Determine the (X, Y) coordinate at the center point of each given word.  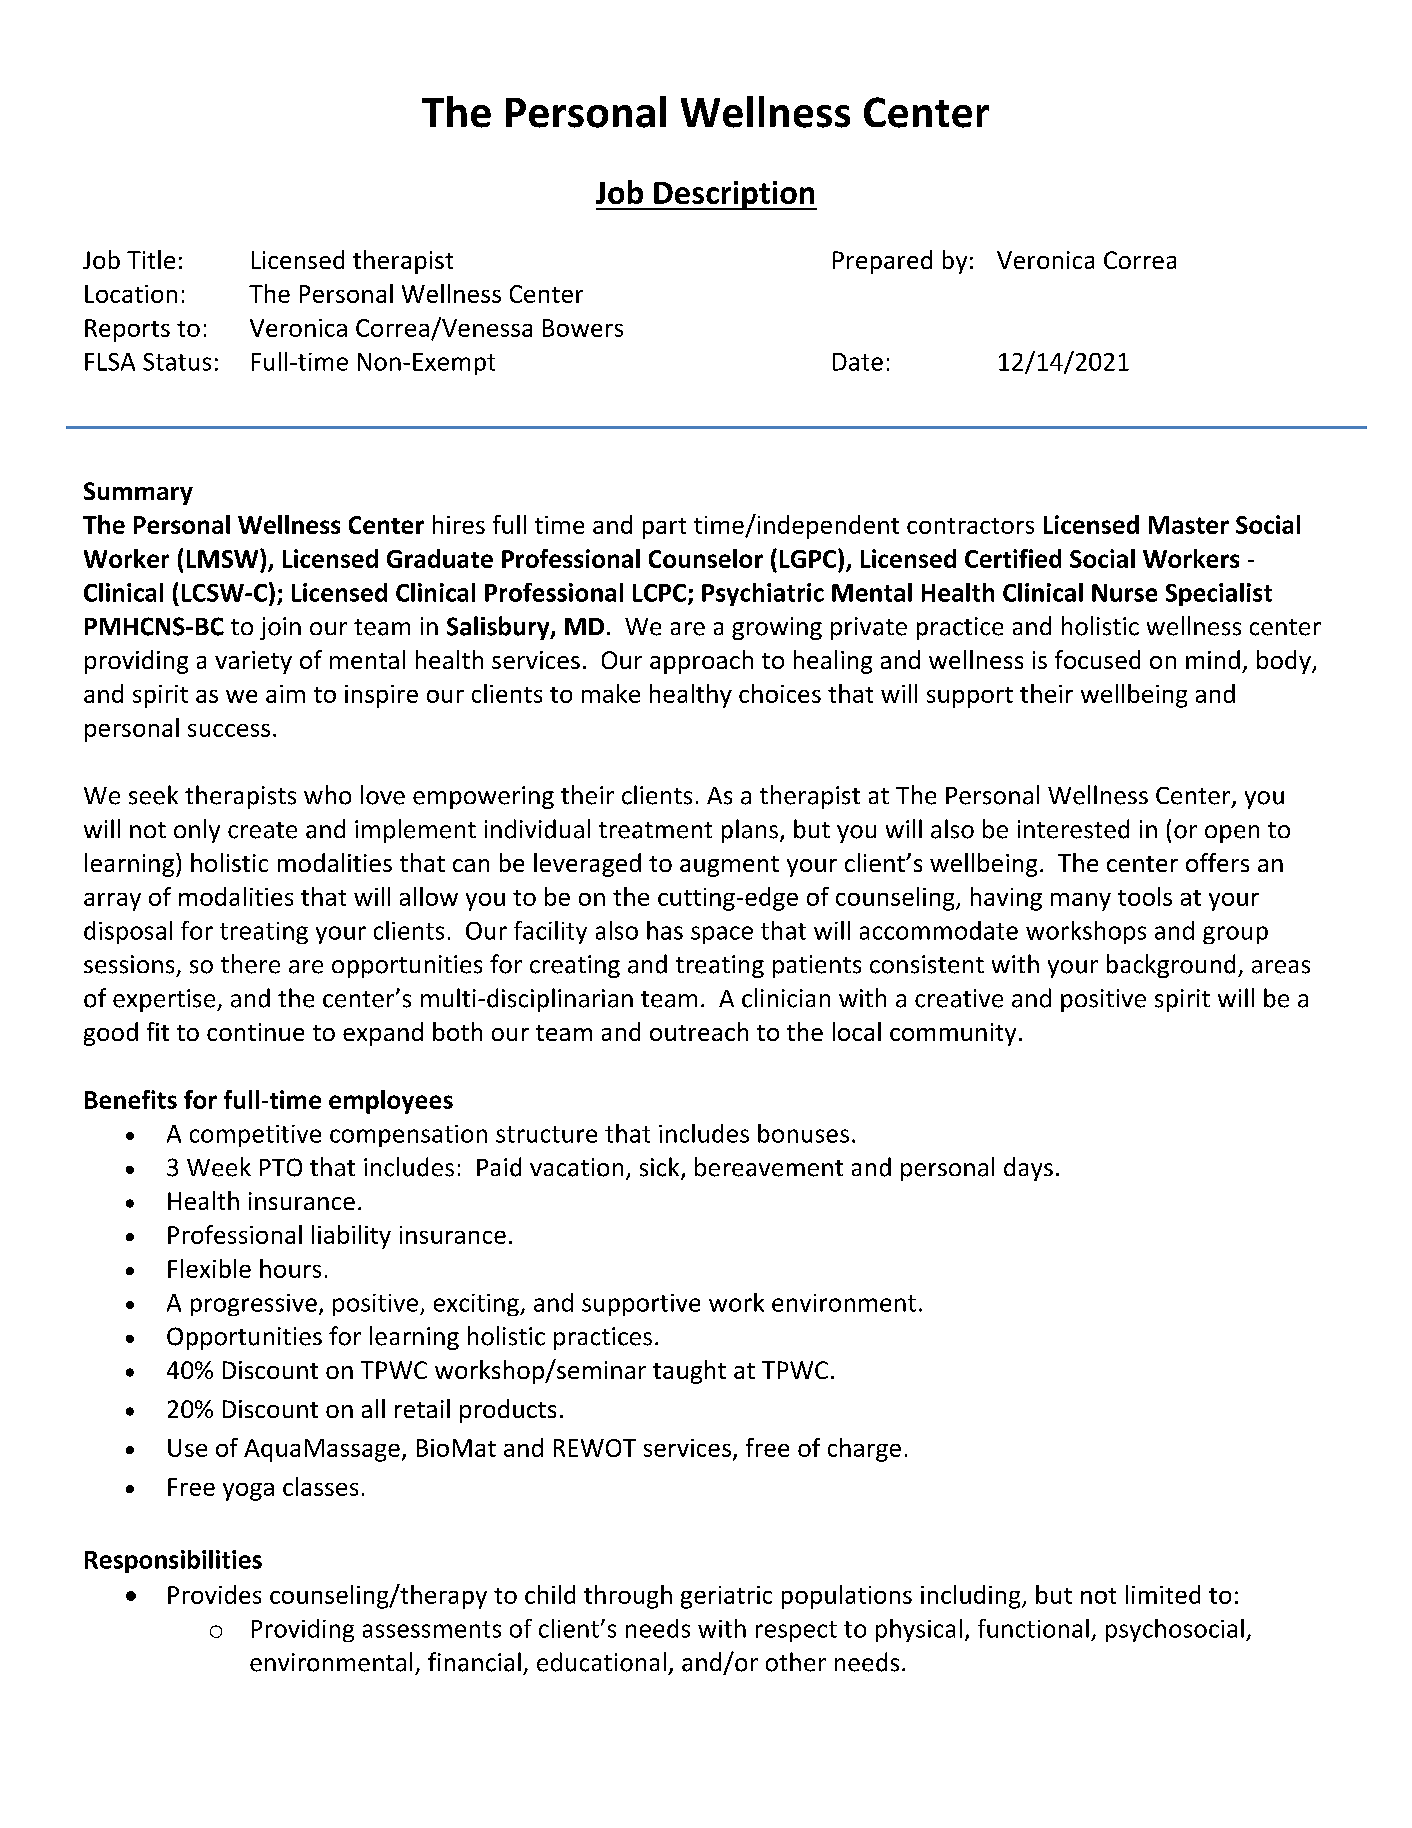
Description (734, 195)
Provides (214, 1594)
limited (1163, 1594)
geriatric (726, 1597)
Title (151, 259)
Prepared (882, 262)
